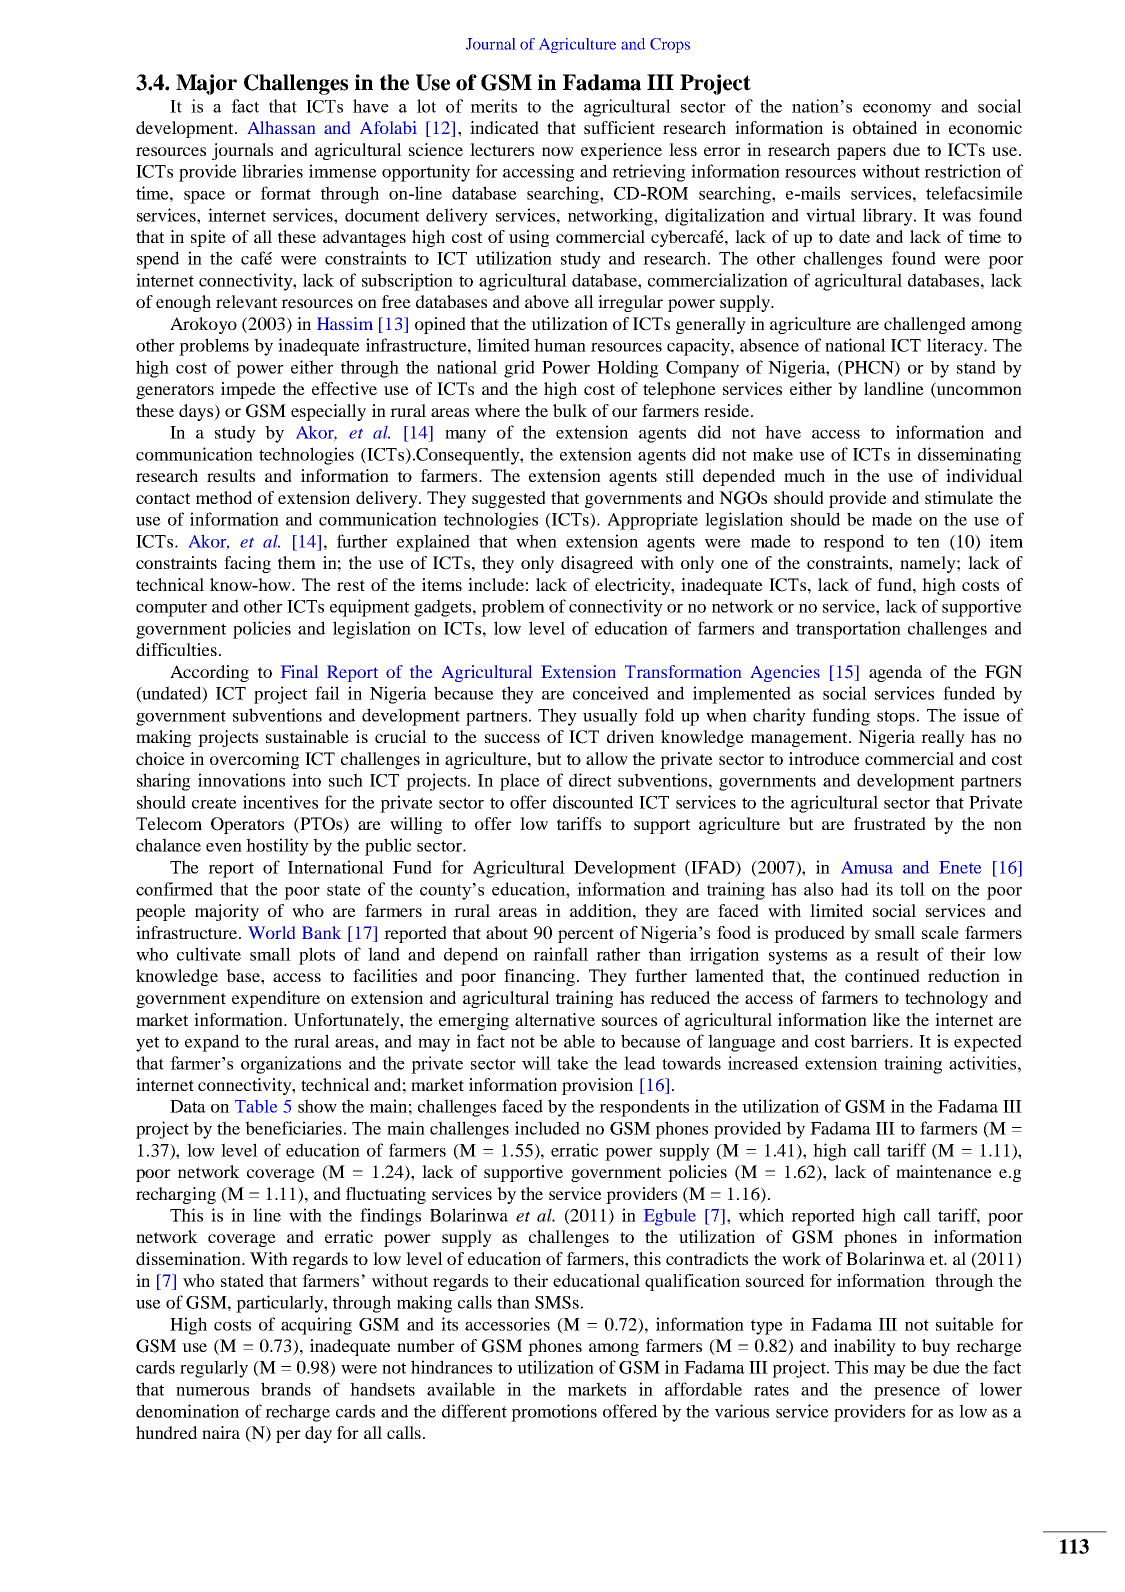  I want to click on rainfall, so click(560, 954).
